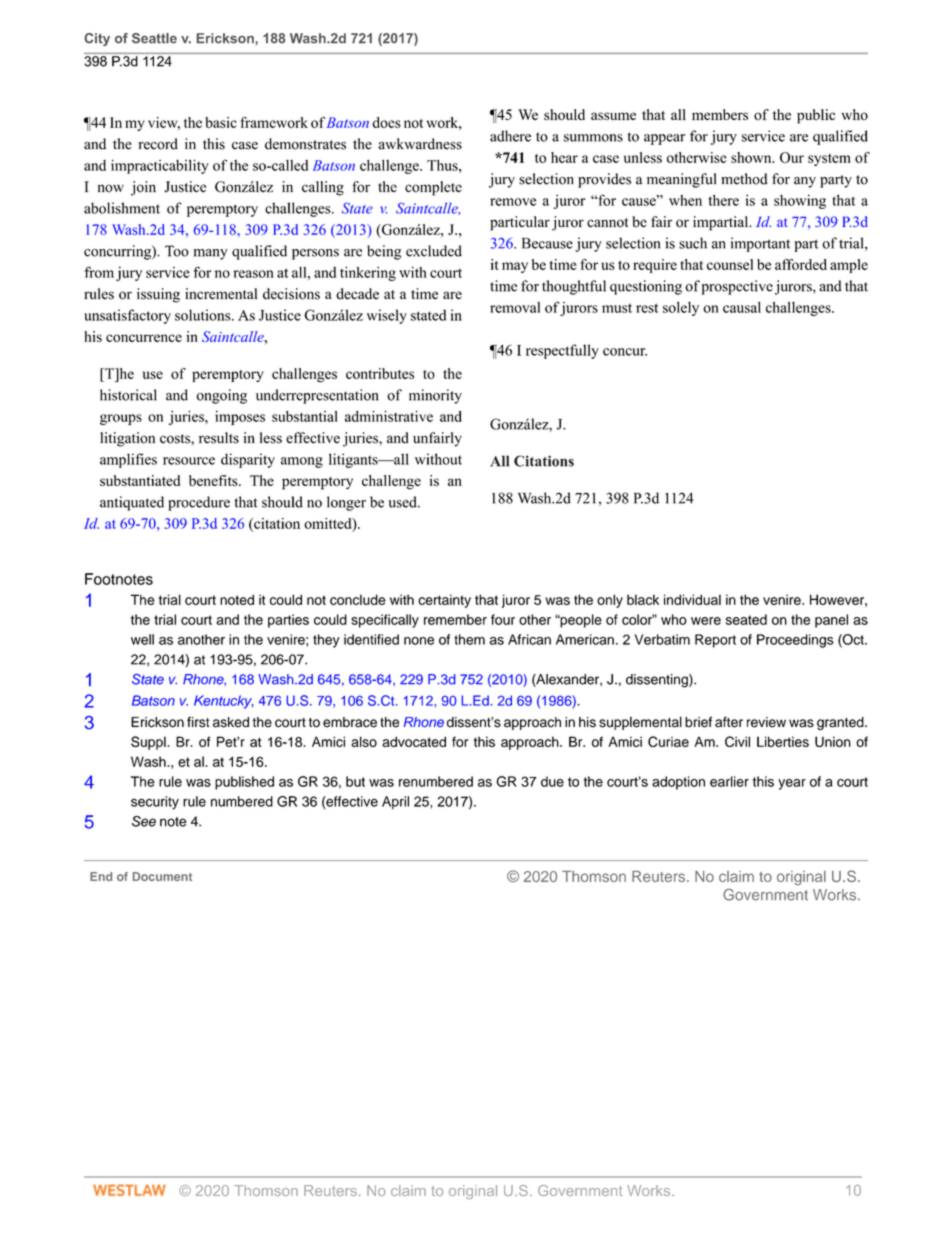 The width and height of the screenshot is (952, 1233). What do you see at coordinates (395, 803) in the screenshot?
I see `April` at bounding box center [395, 803].
